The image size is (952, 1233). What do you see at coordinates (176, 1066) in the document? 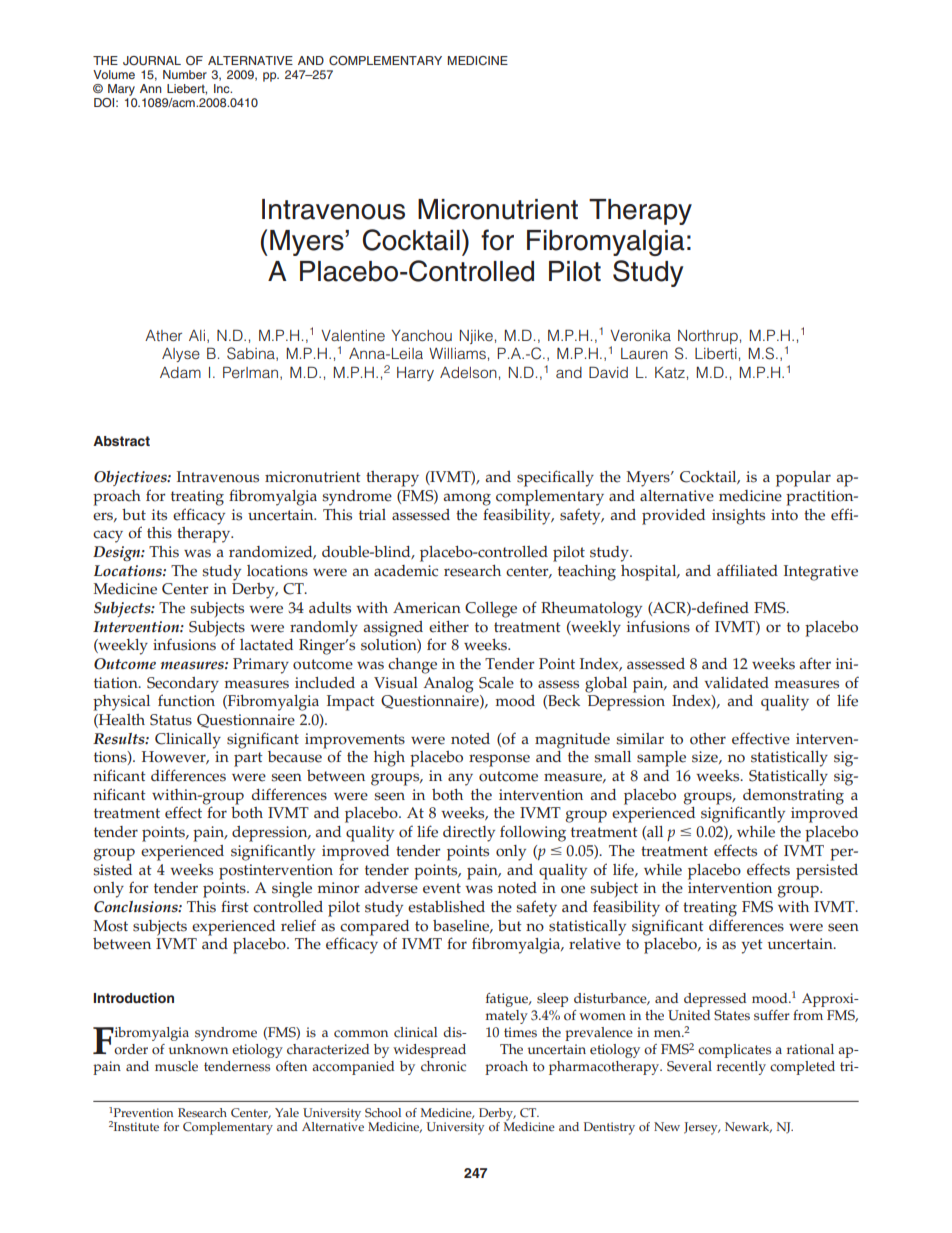
I see `muscle` at bounding box center [176, 1066].
